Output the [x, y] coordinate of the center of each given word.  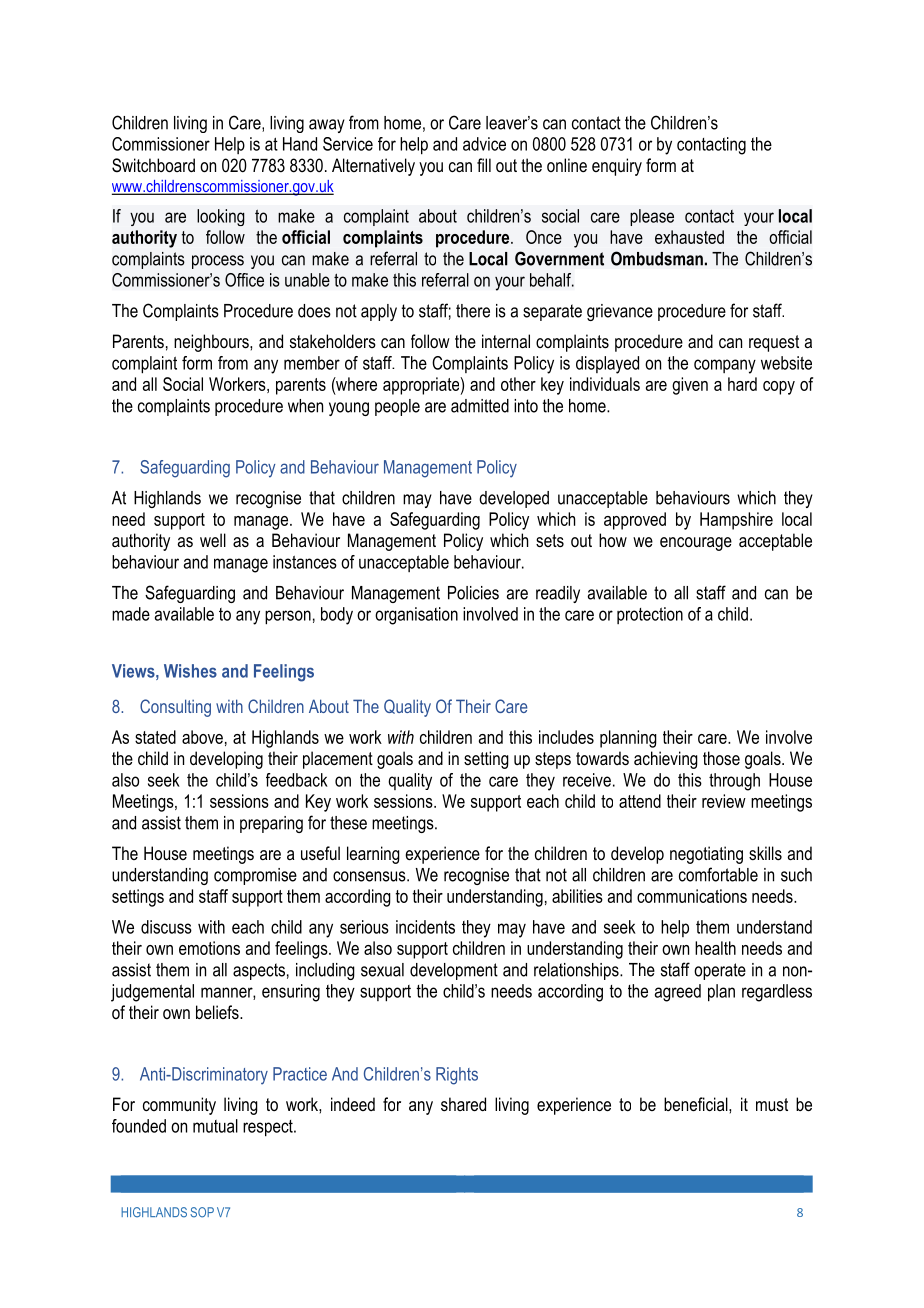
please [652, 217]
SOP [202, 1212]
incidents [425, 927]
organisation [416, 616]
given [690, 386]
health [715, 948]
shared [463, 1104]
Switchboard [153, 165]
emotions [209, 948]
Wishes [190, 671]
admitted [480, 406]
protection [650, 615]
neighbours [212, 343]
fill [484, 165]
